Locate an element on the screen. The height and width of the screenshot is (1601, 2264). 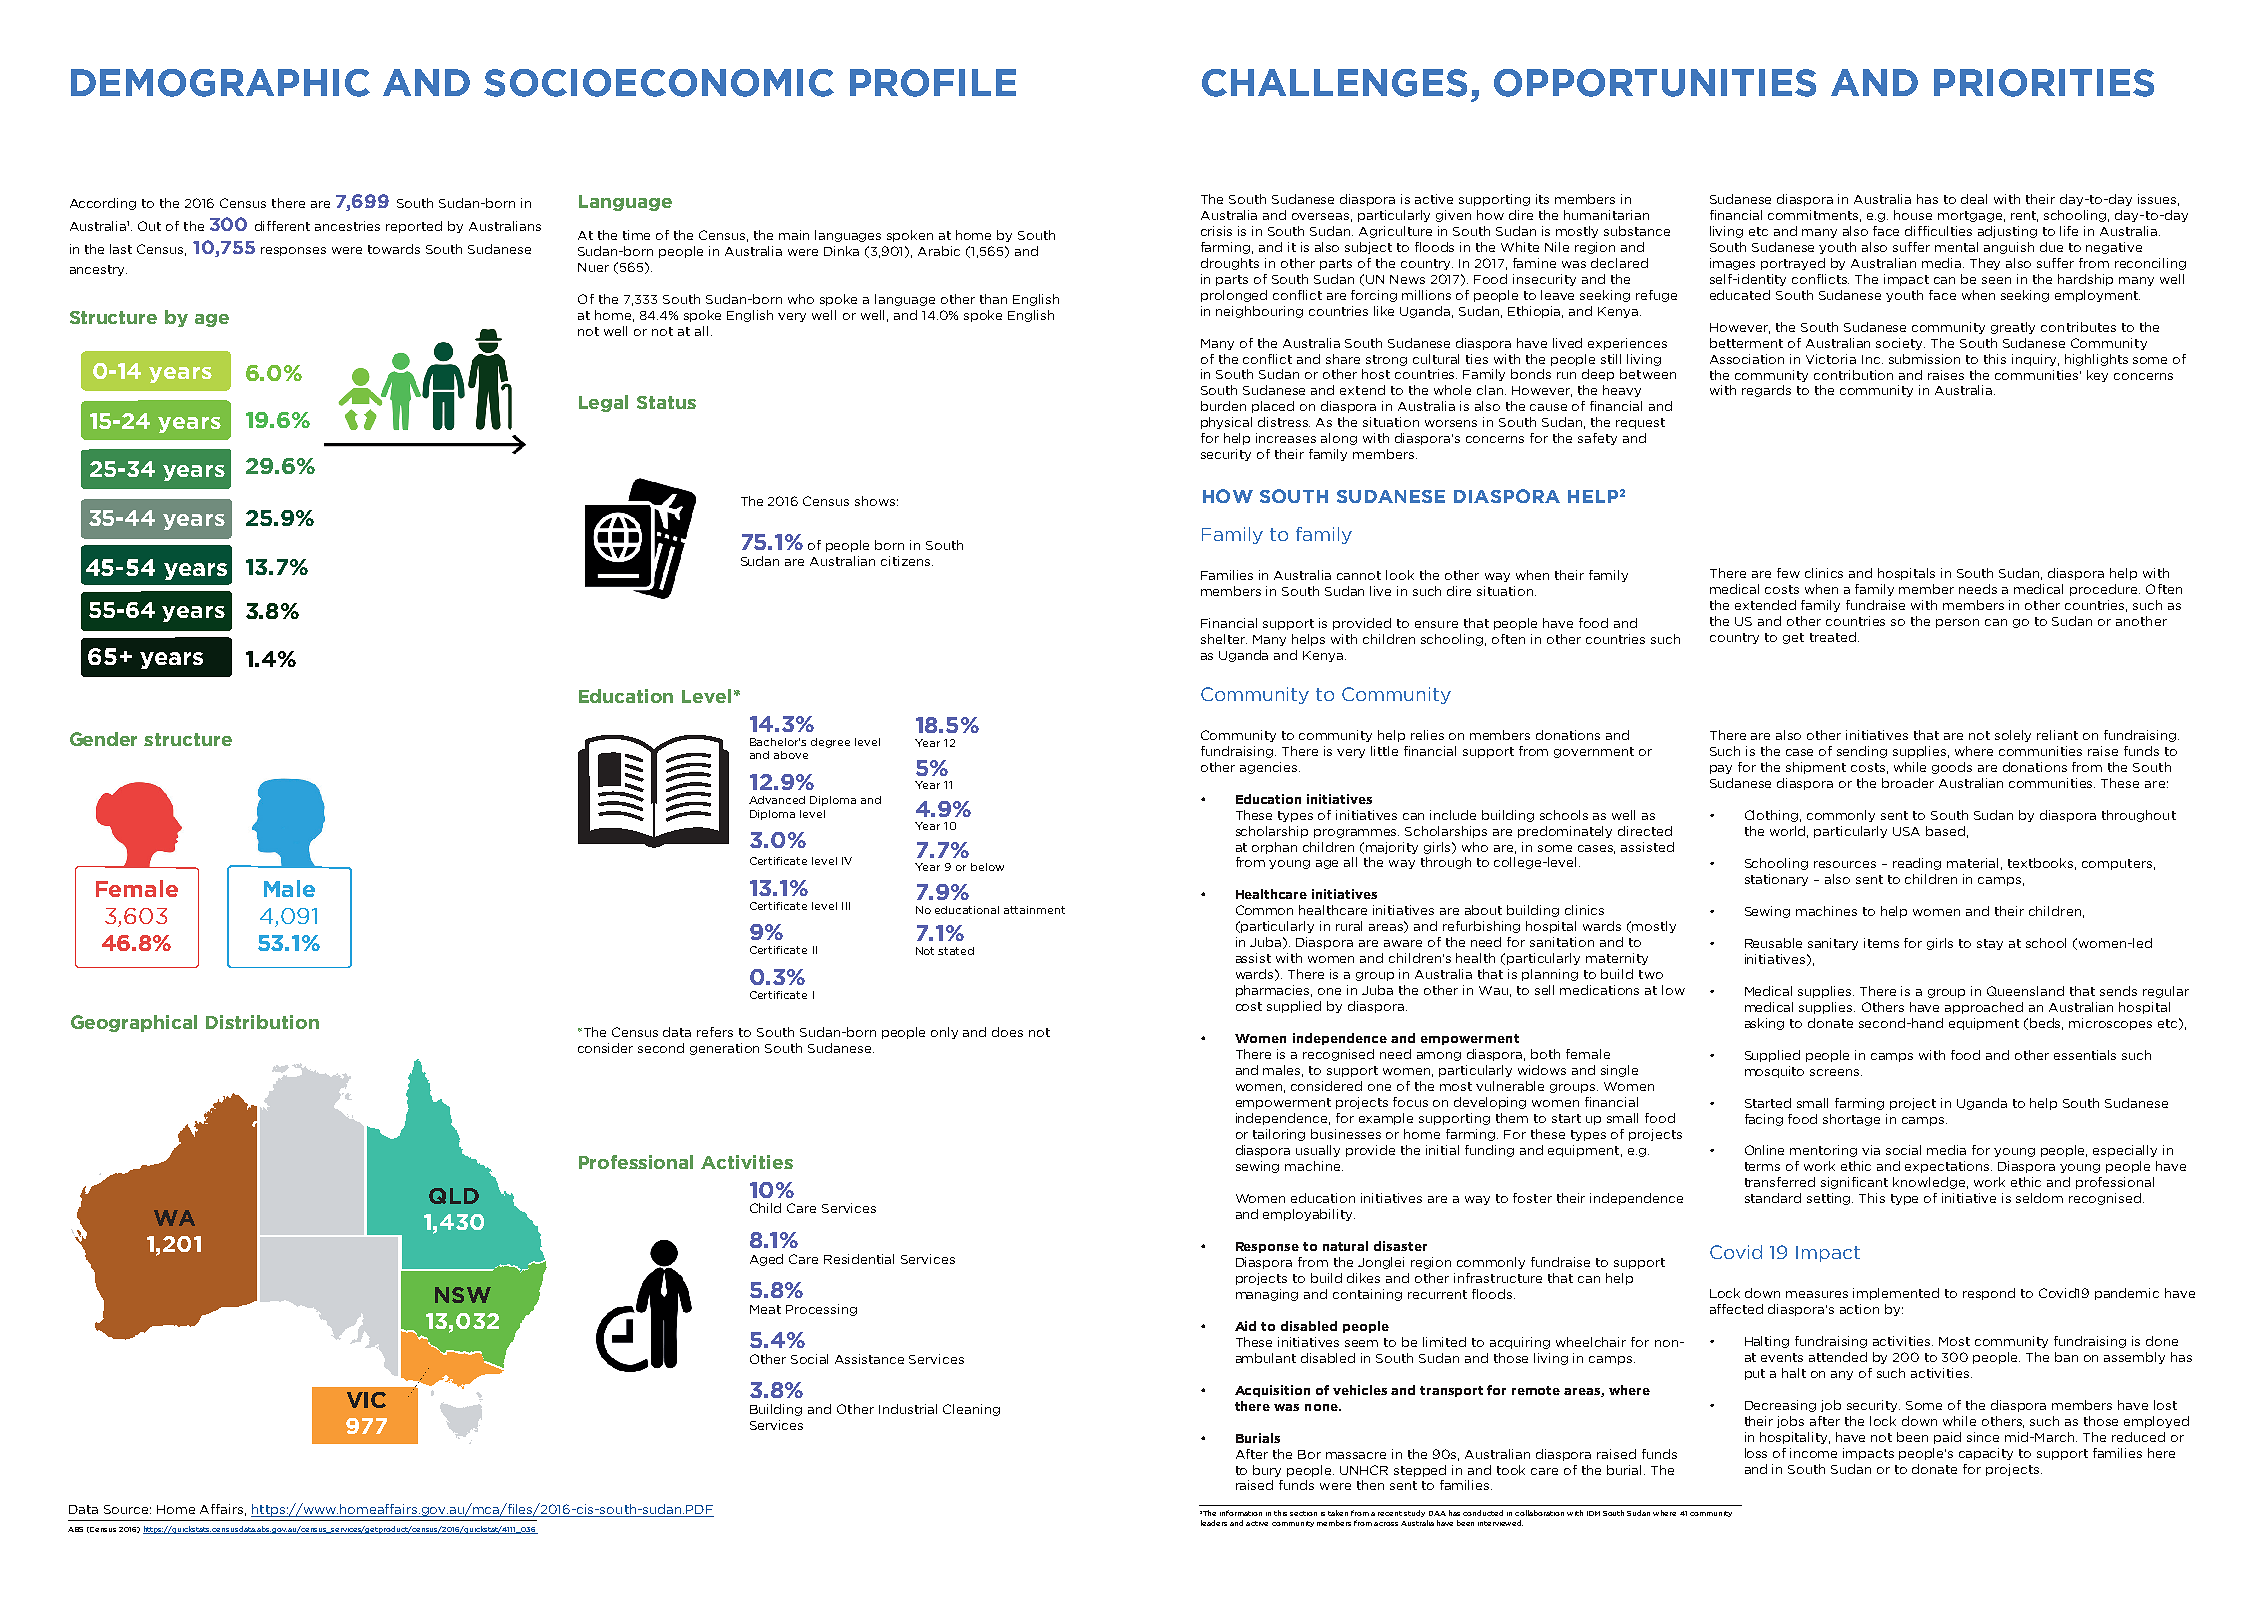
physical is located at coordinates (1226, 423).
